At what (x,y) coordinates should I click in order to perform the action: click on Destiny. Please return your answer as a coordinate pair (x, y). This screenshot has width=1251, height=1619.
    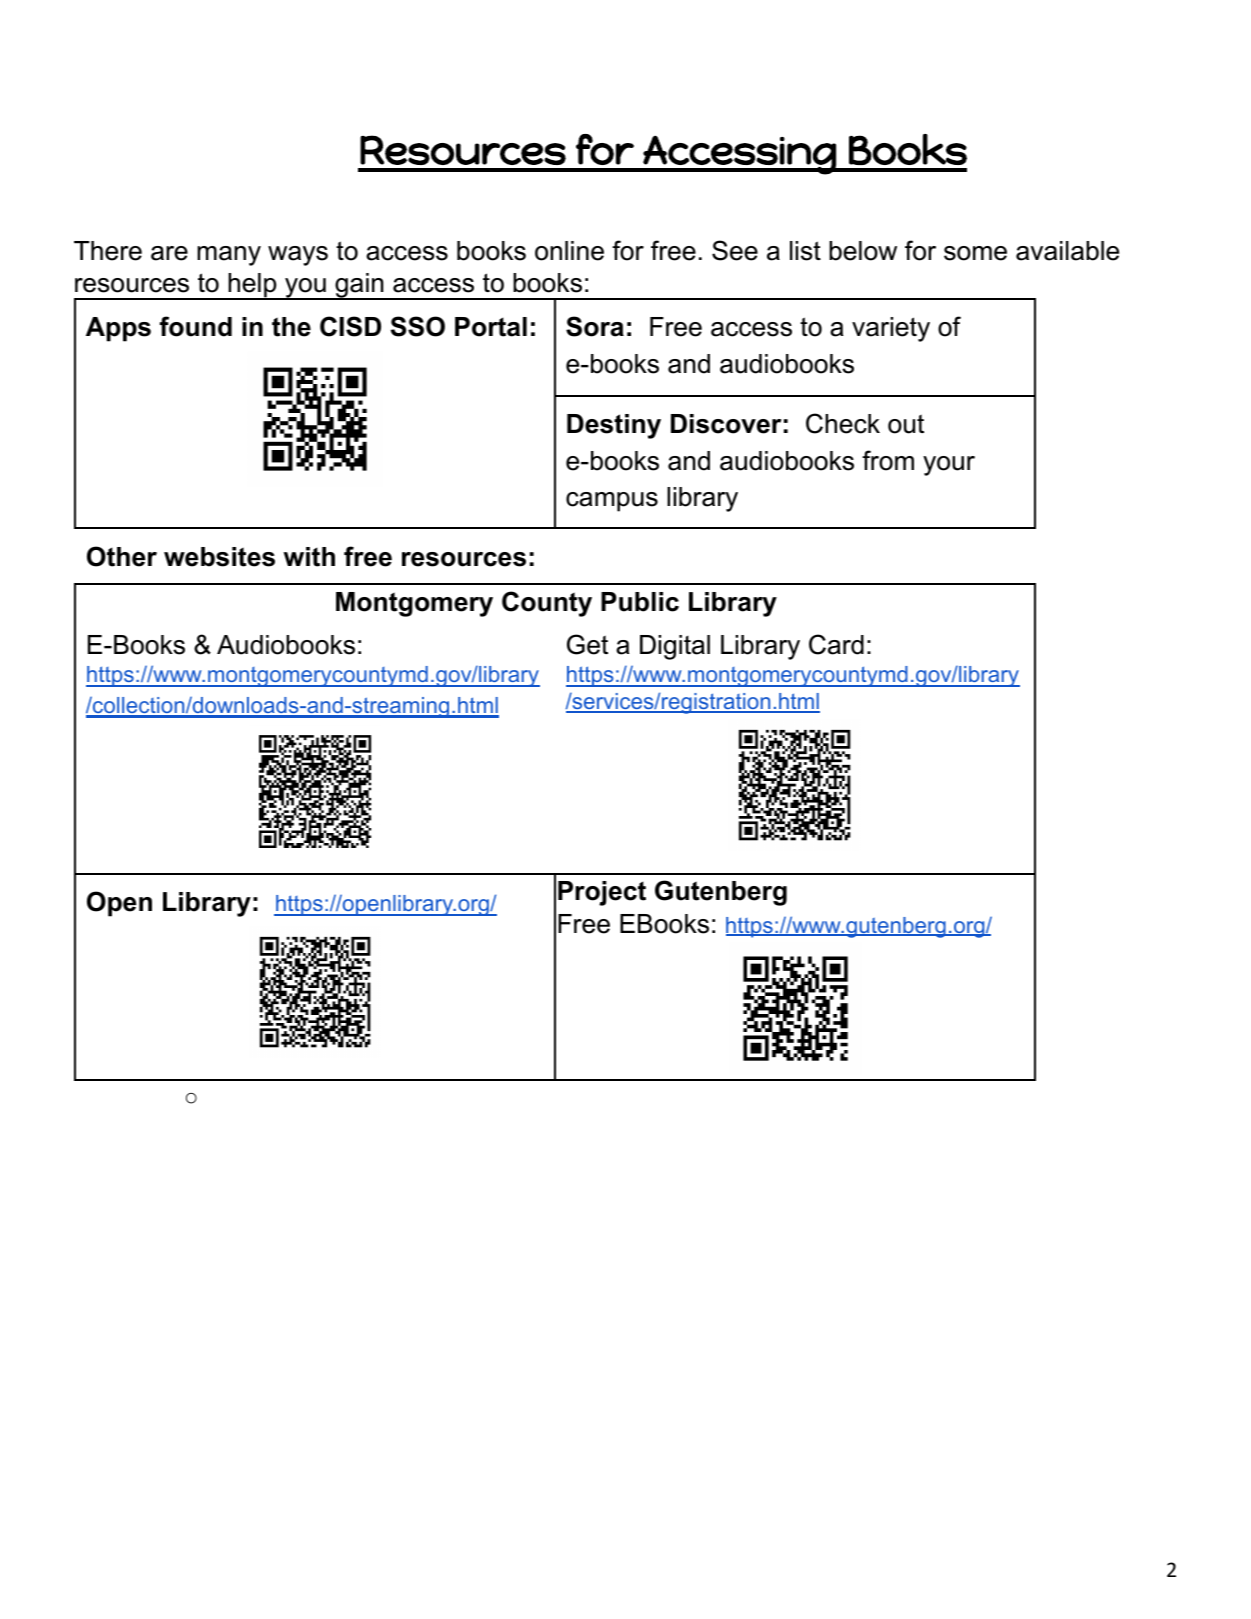
    Looking at the image, I should click on (614, 426).
